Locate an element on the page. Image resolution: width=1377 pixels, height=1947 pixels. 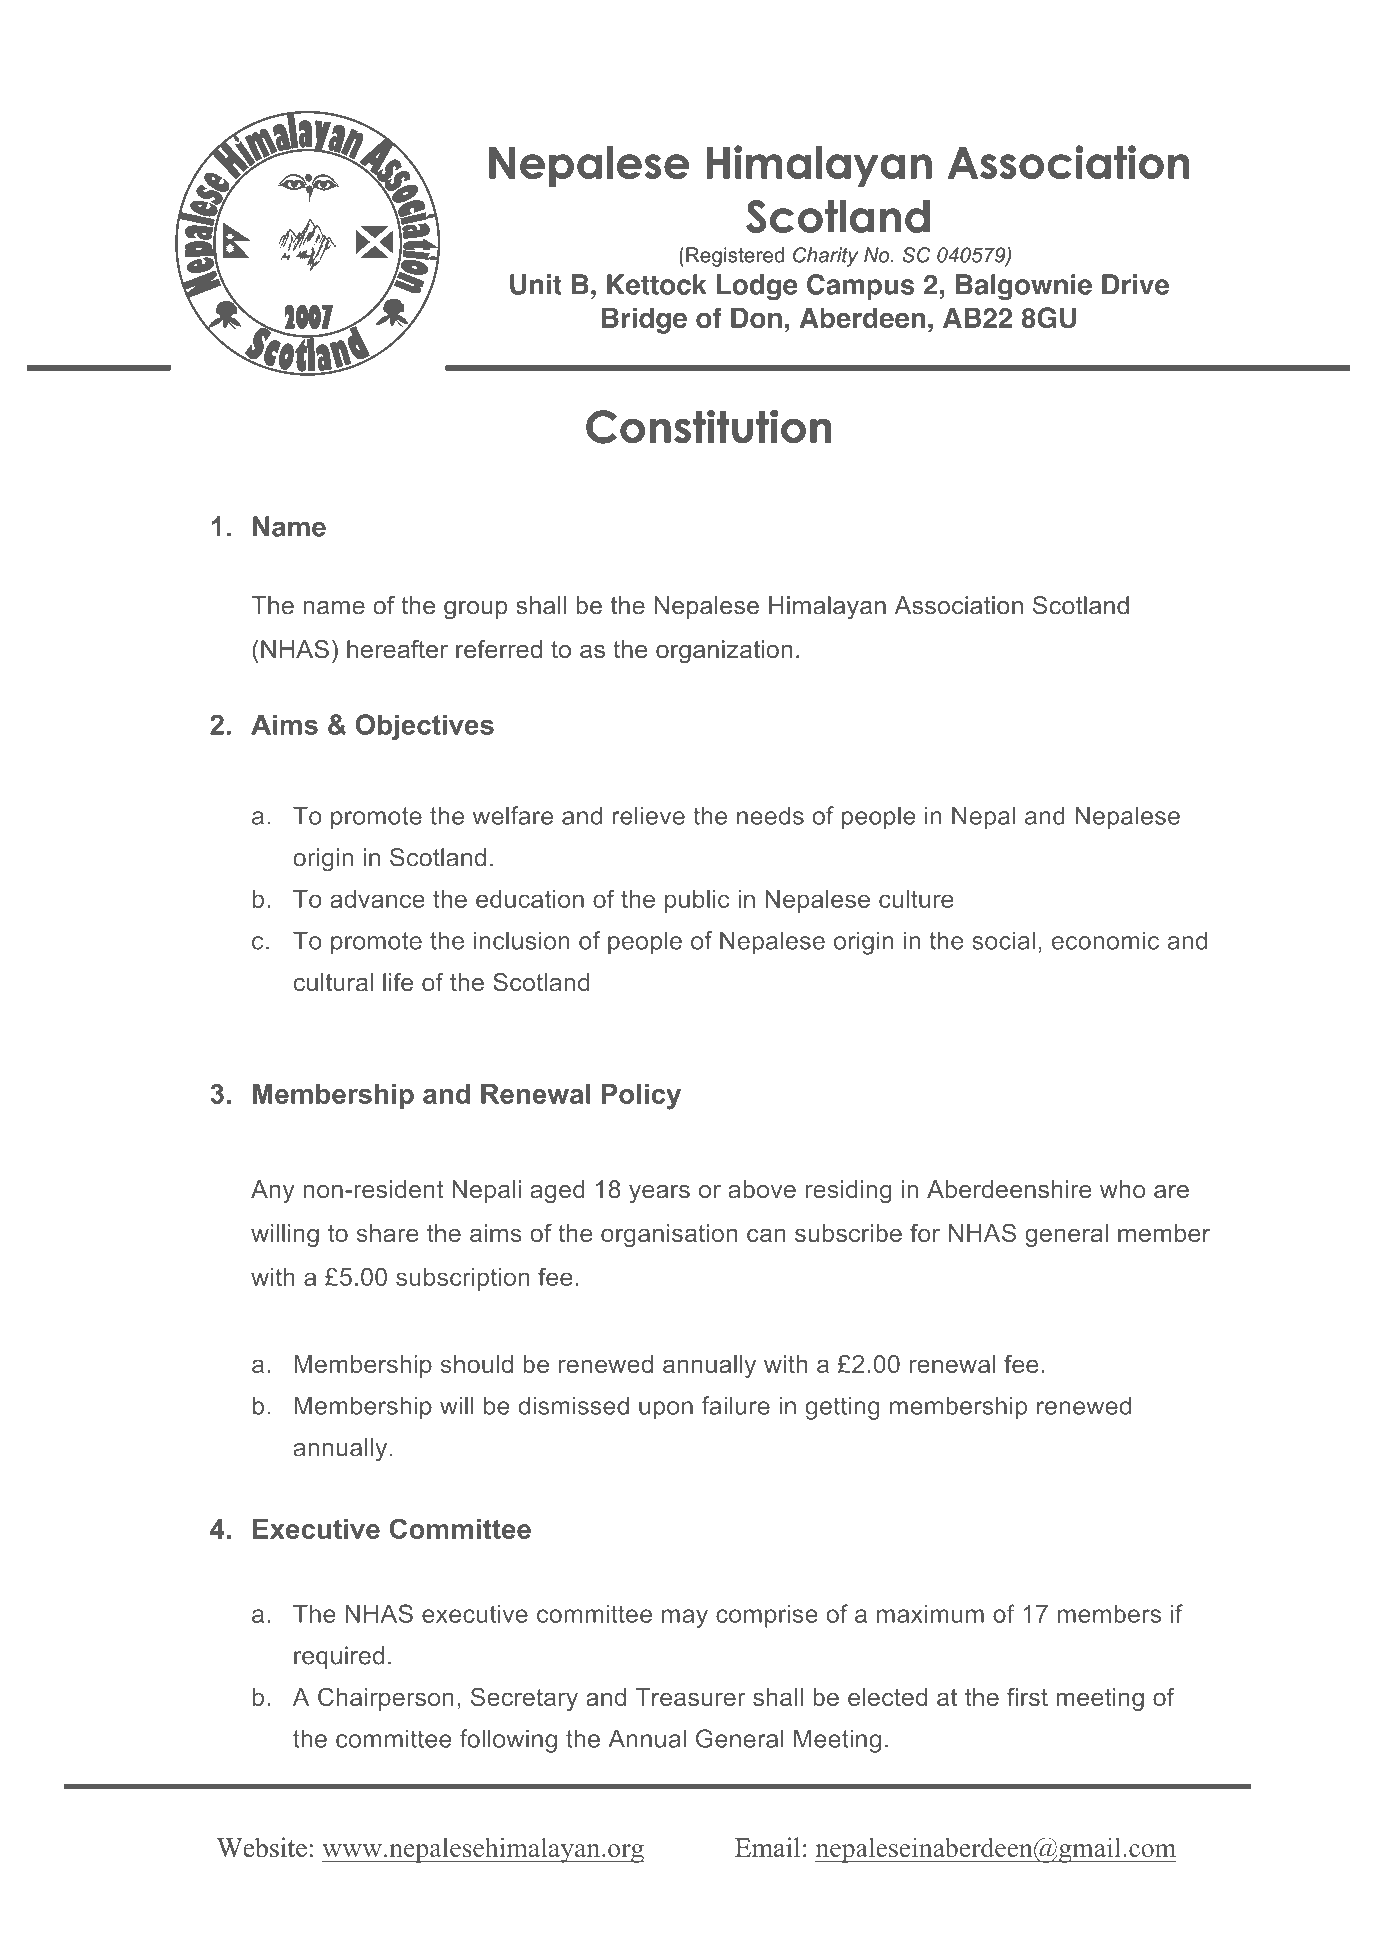
life is located at coordinates (398, 982).
